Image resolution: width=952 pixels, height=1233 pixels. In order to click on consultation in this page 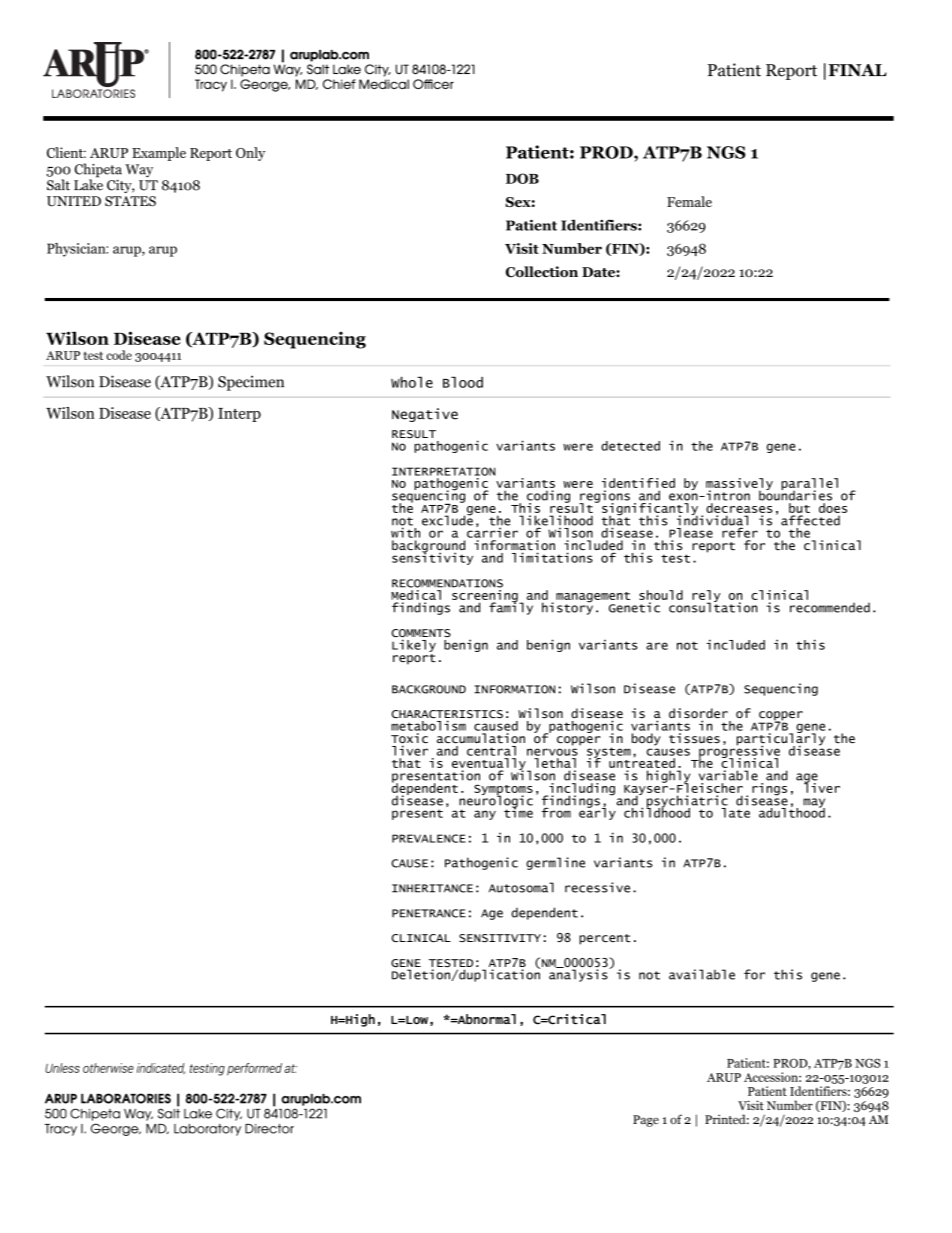, I will do `click(713, 606)`.
